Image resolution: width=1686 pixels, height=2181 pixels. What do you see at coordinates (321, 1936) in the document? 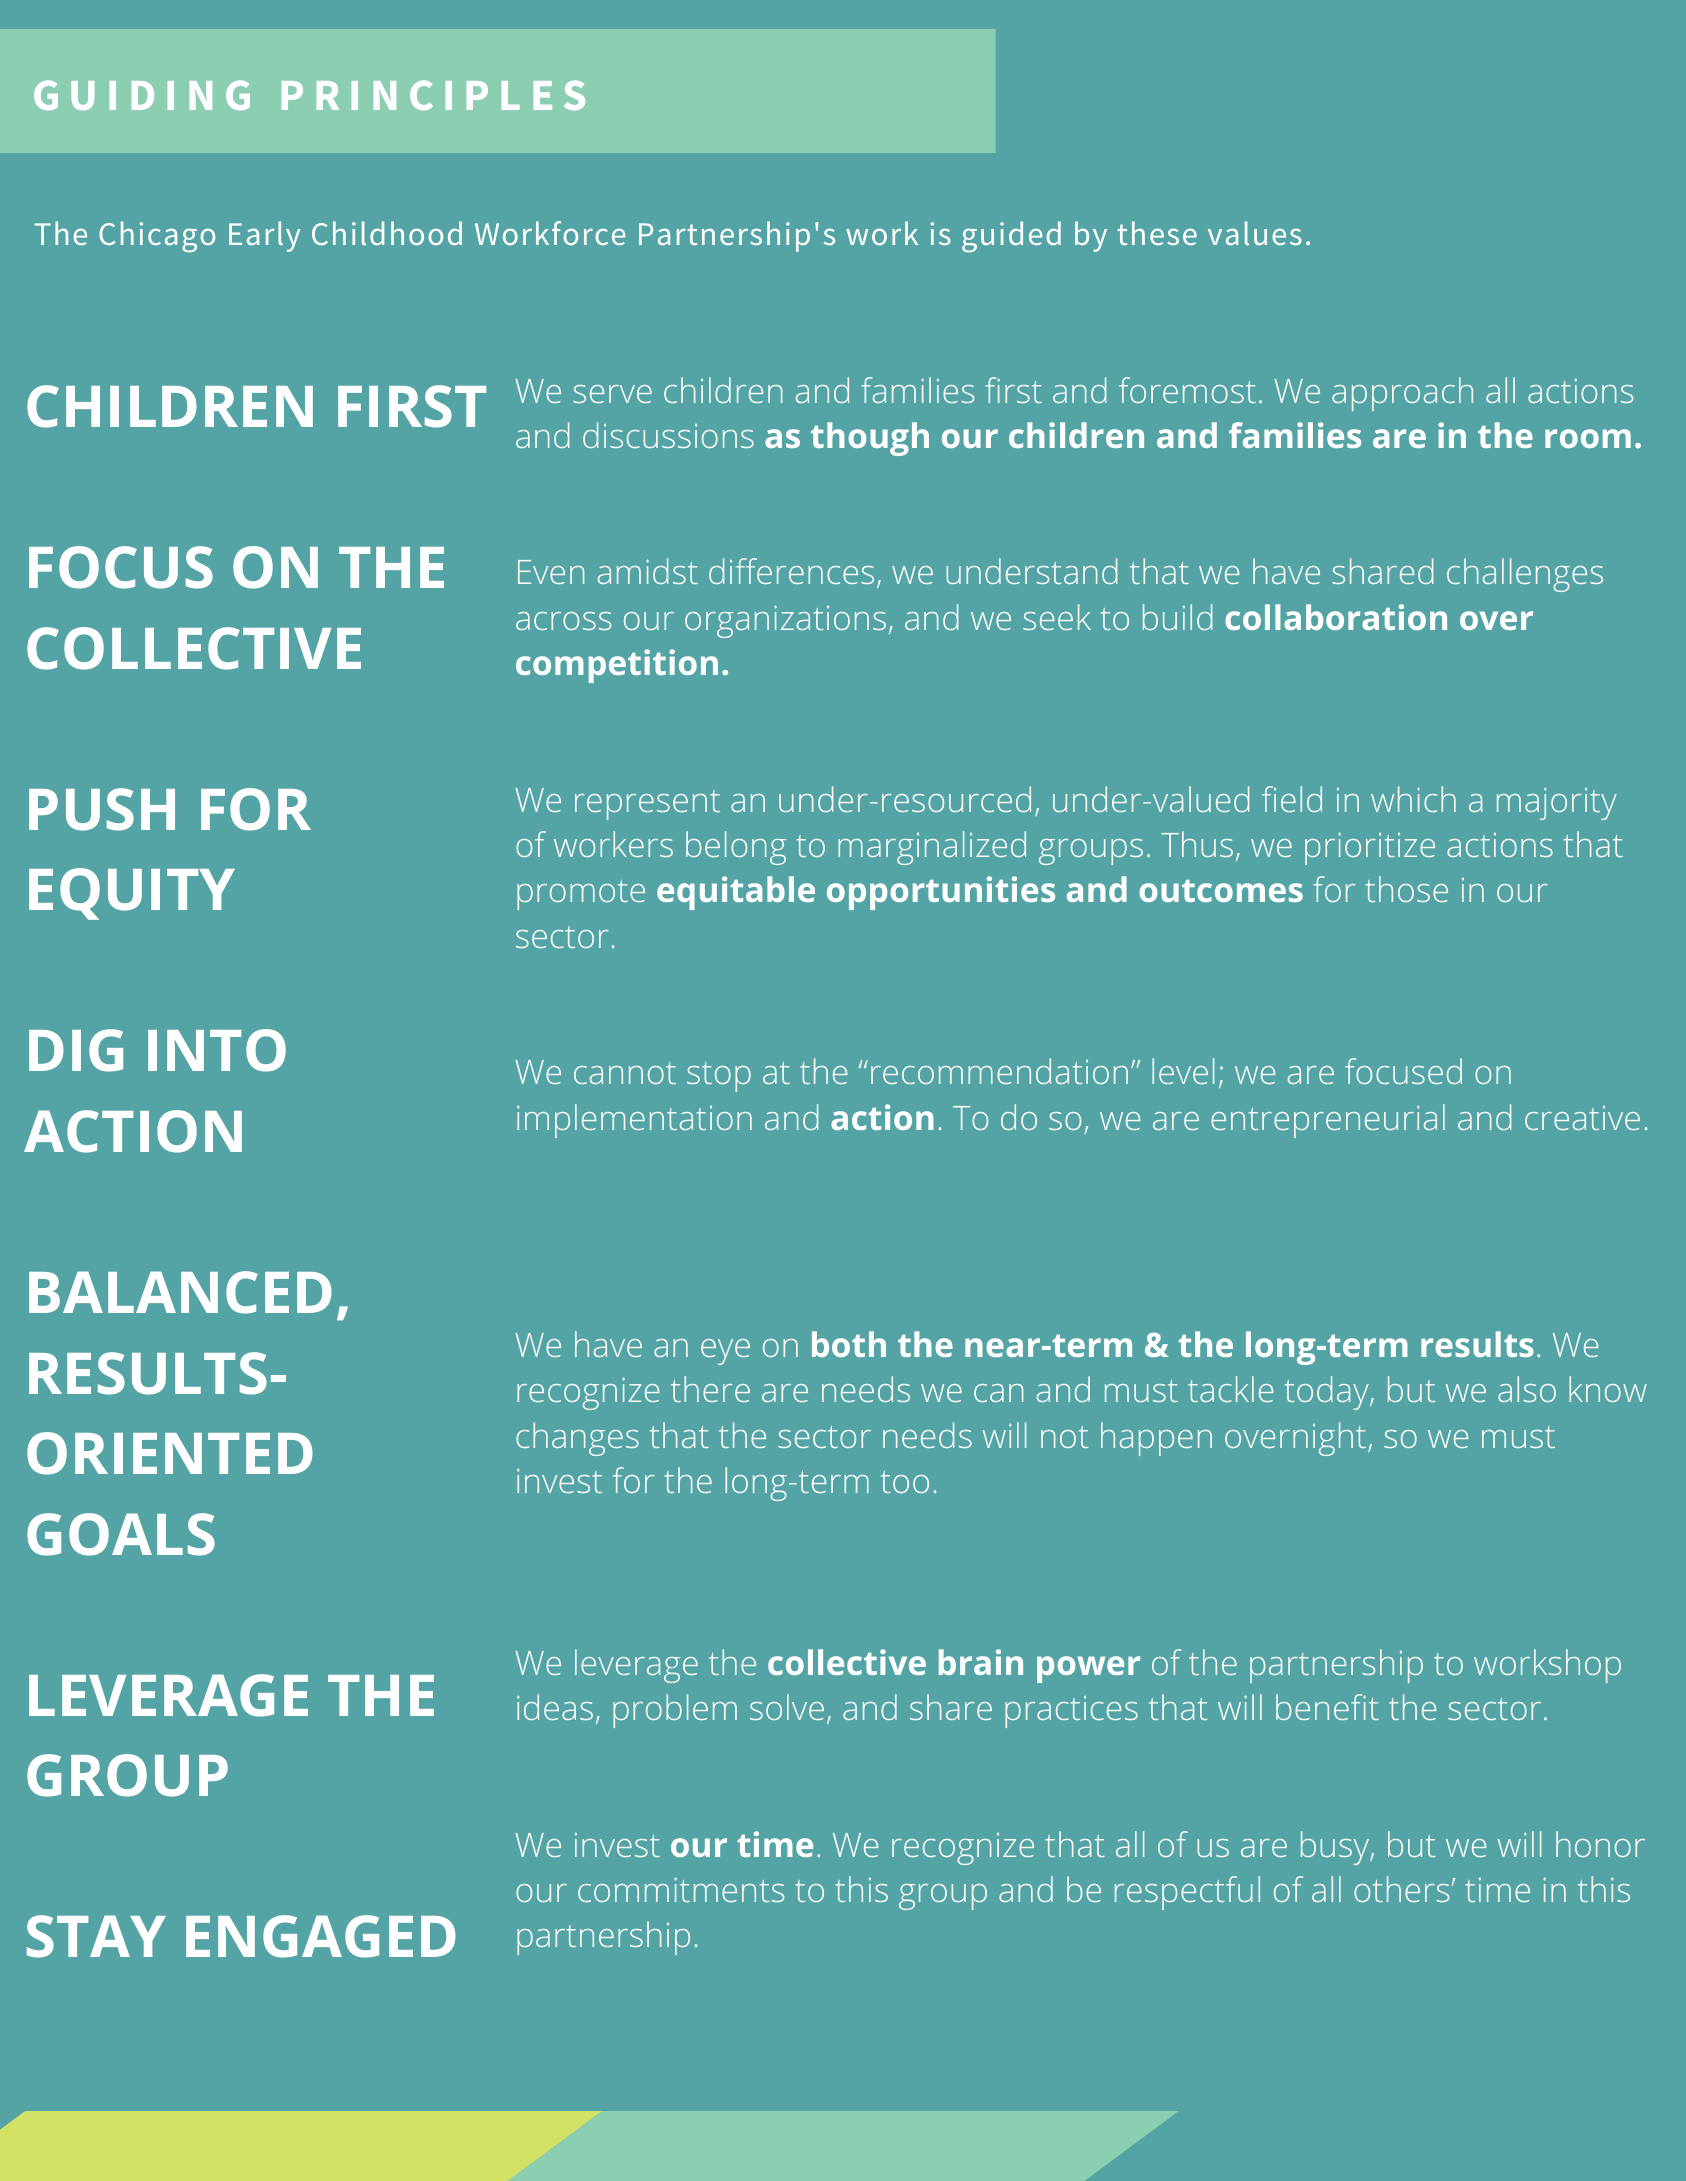
I see `ENGAGED` at bounding box center [321, 1936].
